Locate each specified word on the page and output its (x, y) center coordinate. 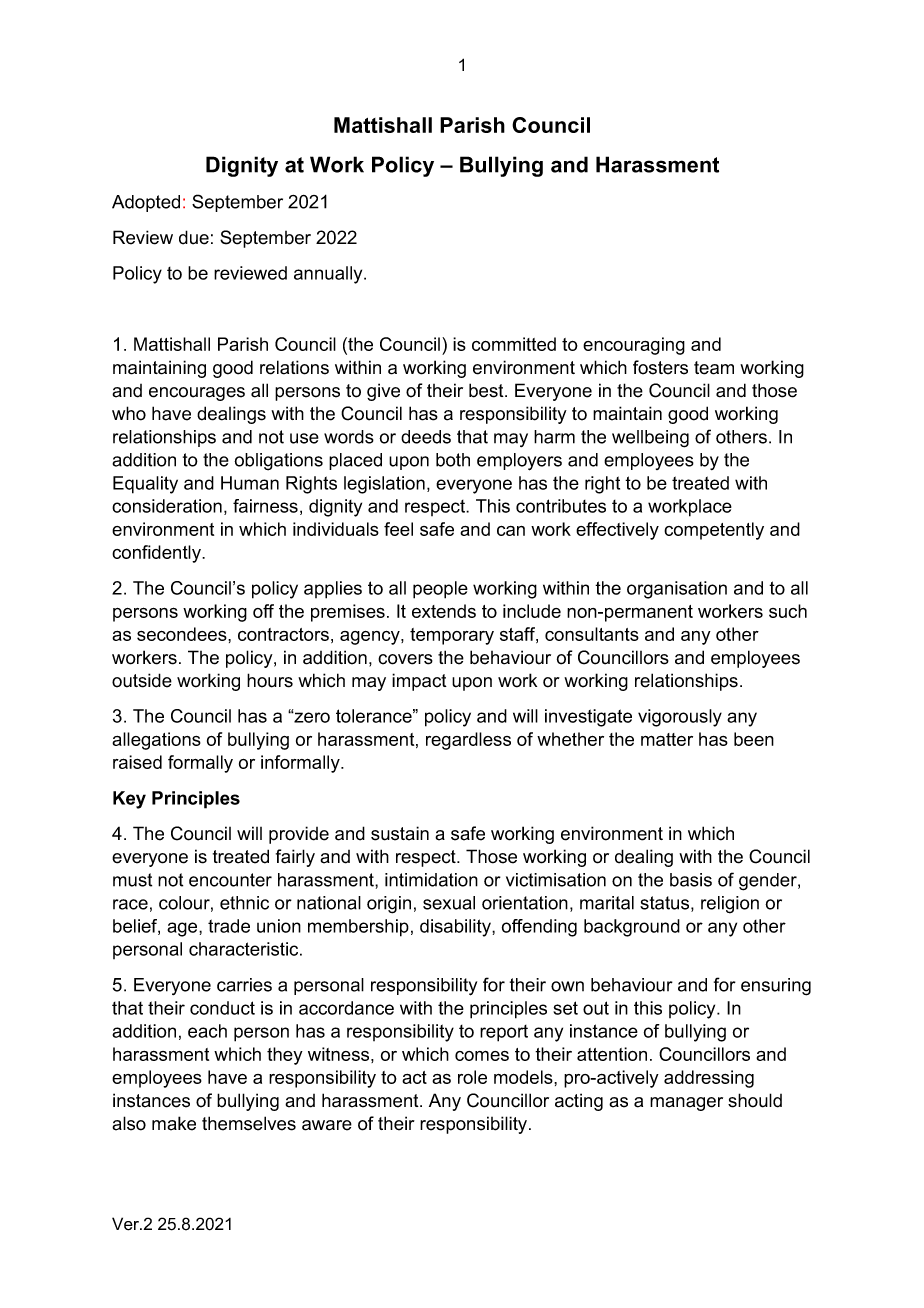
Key (129, 800)
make (174, 1123)
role (472, 1077)
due (194, 237)
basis (691, 880)
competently (714, 531)
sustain (400, 833)
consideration (167, 506)
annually (329, 275)
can (511, 531)
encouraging (634, 346)
